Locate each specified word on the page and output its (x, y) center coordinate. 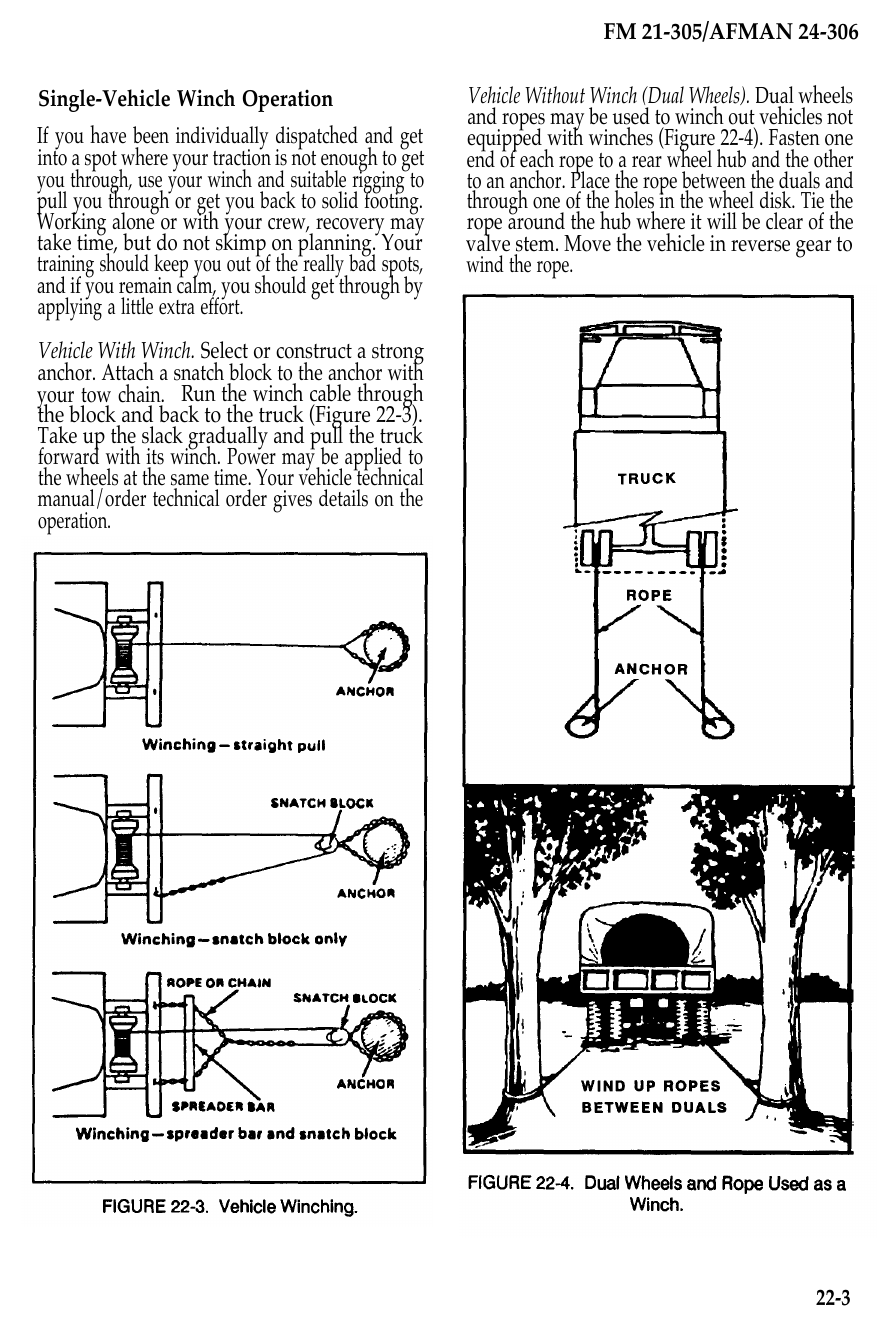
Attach (128, 371)
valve (488, 242)
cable (330, 393)
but (137, 242)
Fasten (794, 137)
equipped (504, 140)
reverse (760, 246)
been (151, 135)
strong (398, 356)
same (190, 481)
